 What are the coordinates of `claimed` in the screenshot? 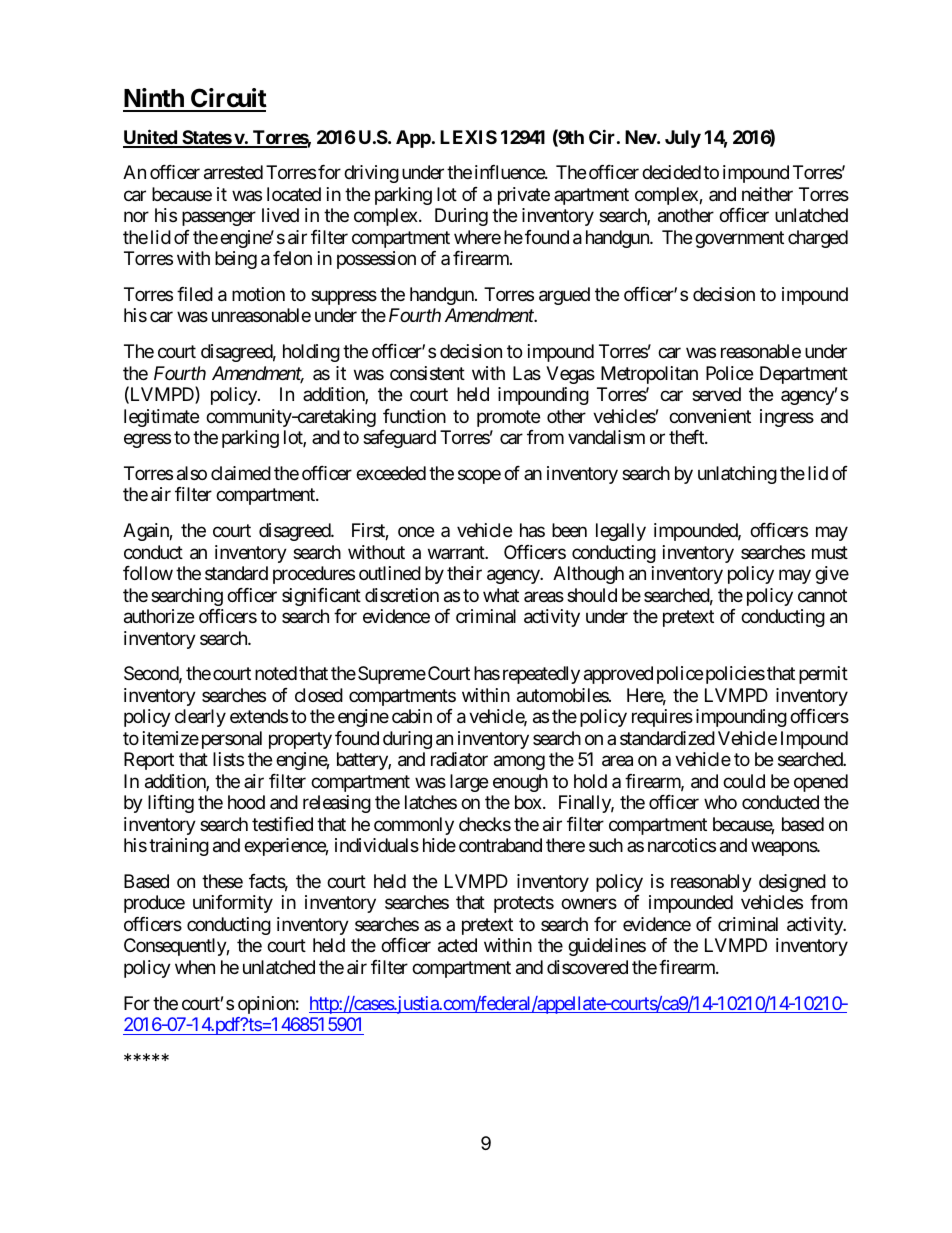 It's located at (241, 473).
